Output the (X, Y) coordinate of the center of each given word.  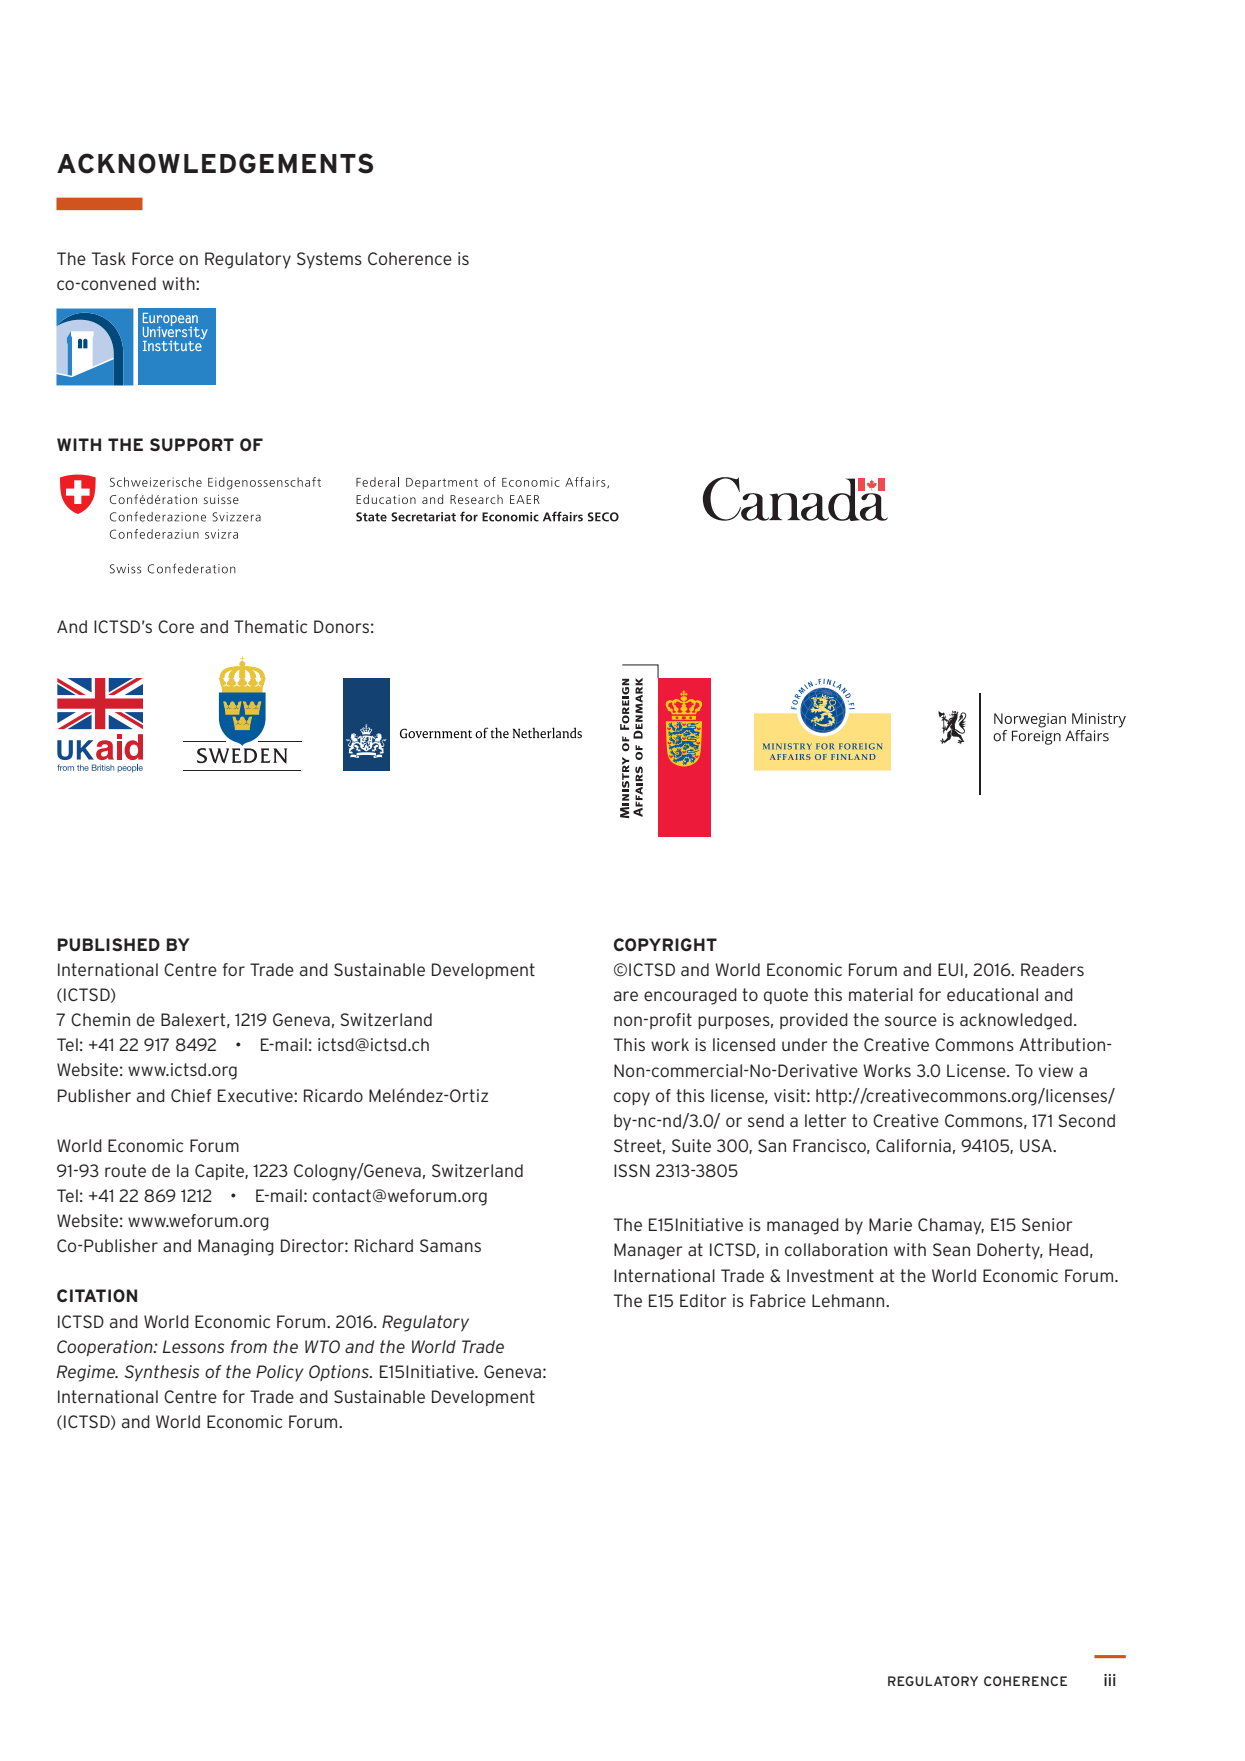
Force (153, 258)
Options (340, 1373)
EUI (950, 969)
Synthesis (161, 1373)
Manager (648, 1251)
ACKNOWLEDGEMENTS (215, 163)
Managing (236, 1247)
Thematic (270, 626)
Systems (329, 260)
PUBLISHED (109, 944)
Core (176, 626)
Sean (951, 1249)
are (626, 996)
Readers (1052, 969)
